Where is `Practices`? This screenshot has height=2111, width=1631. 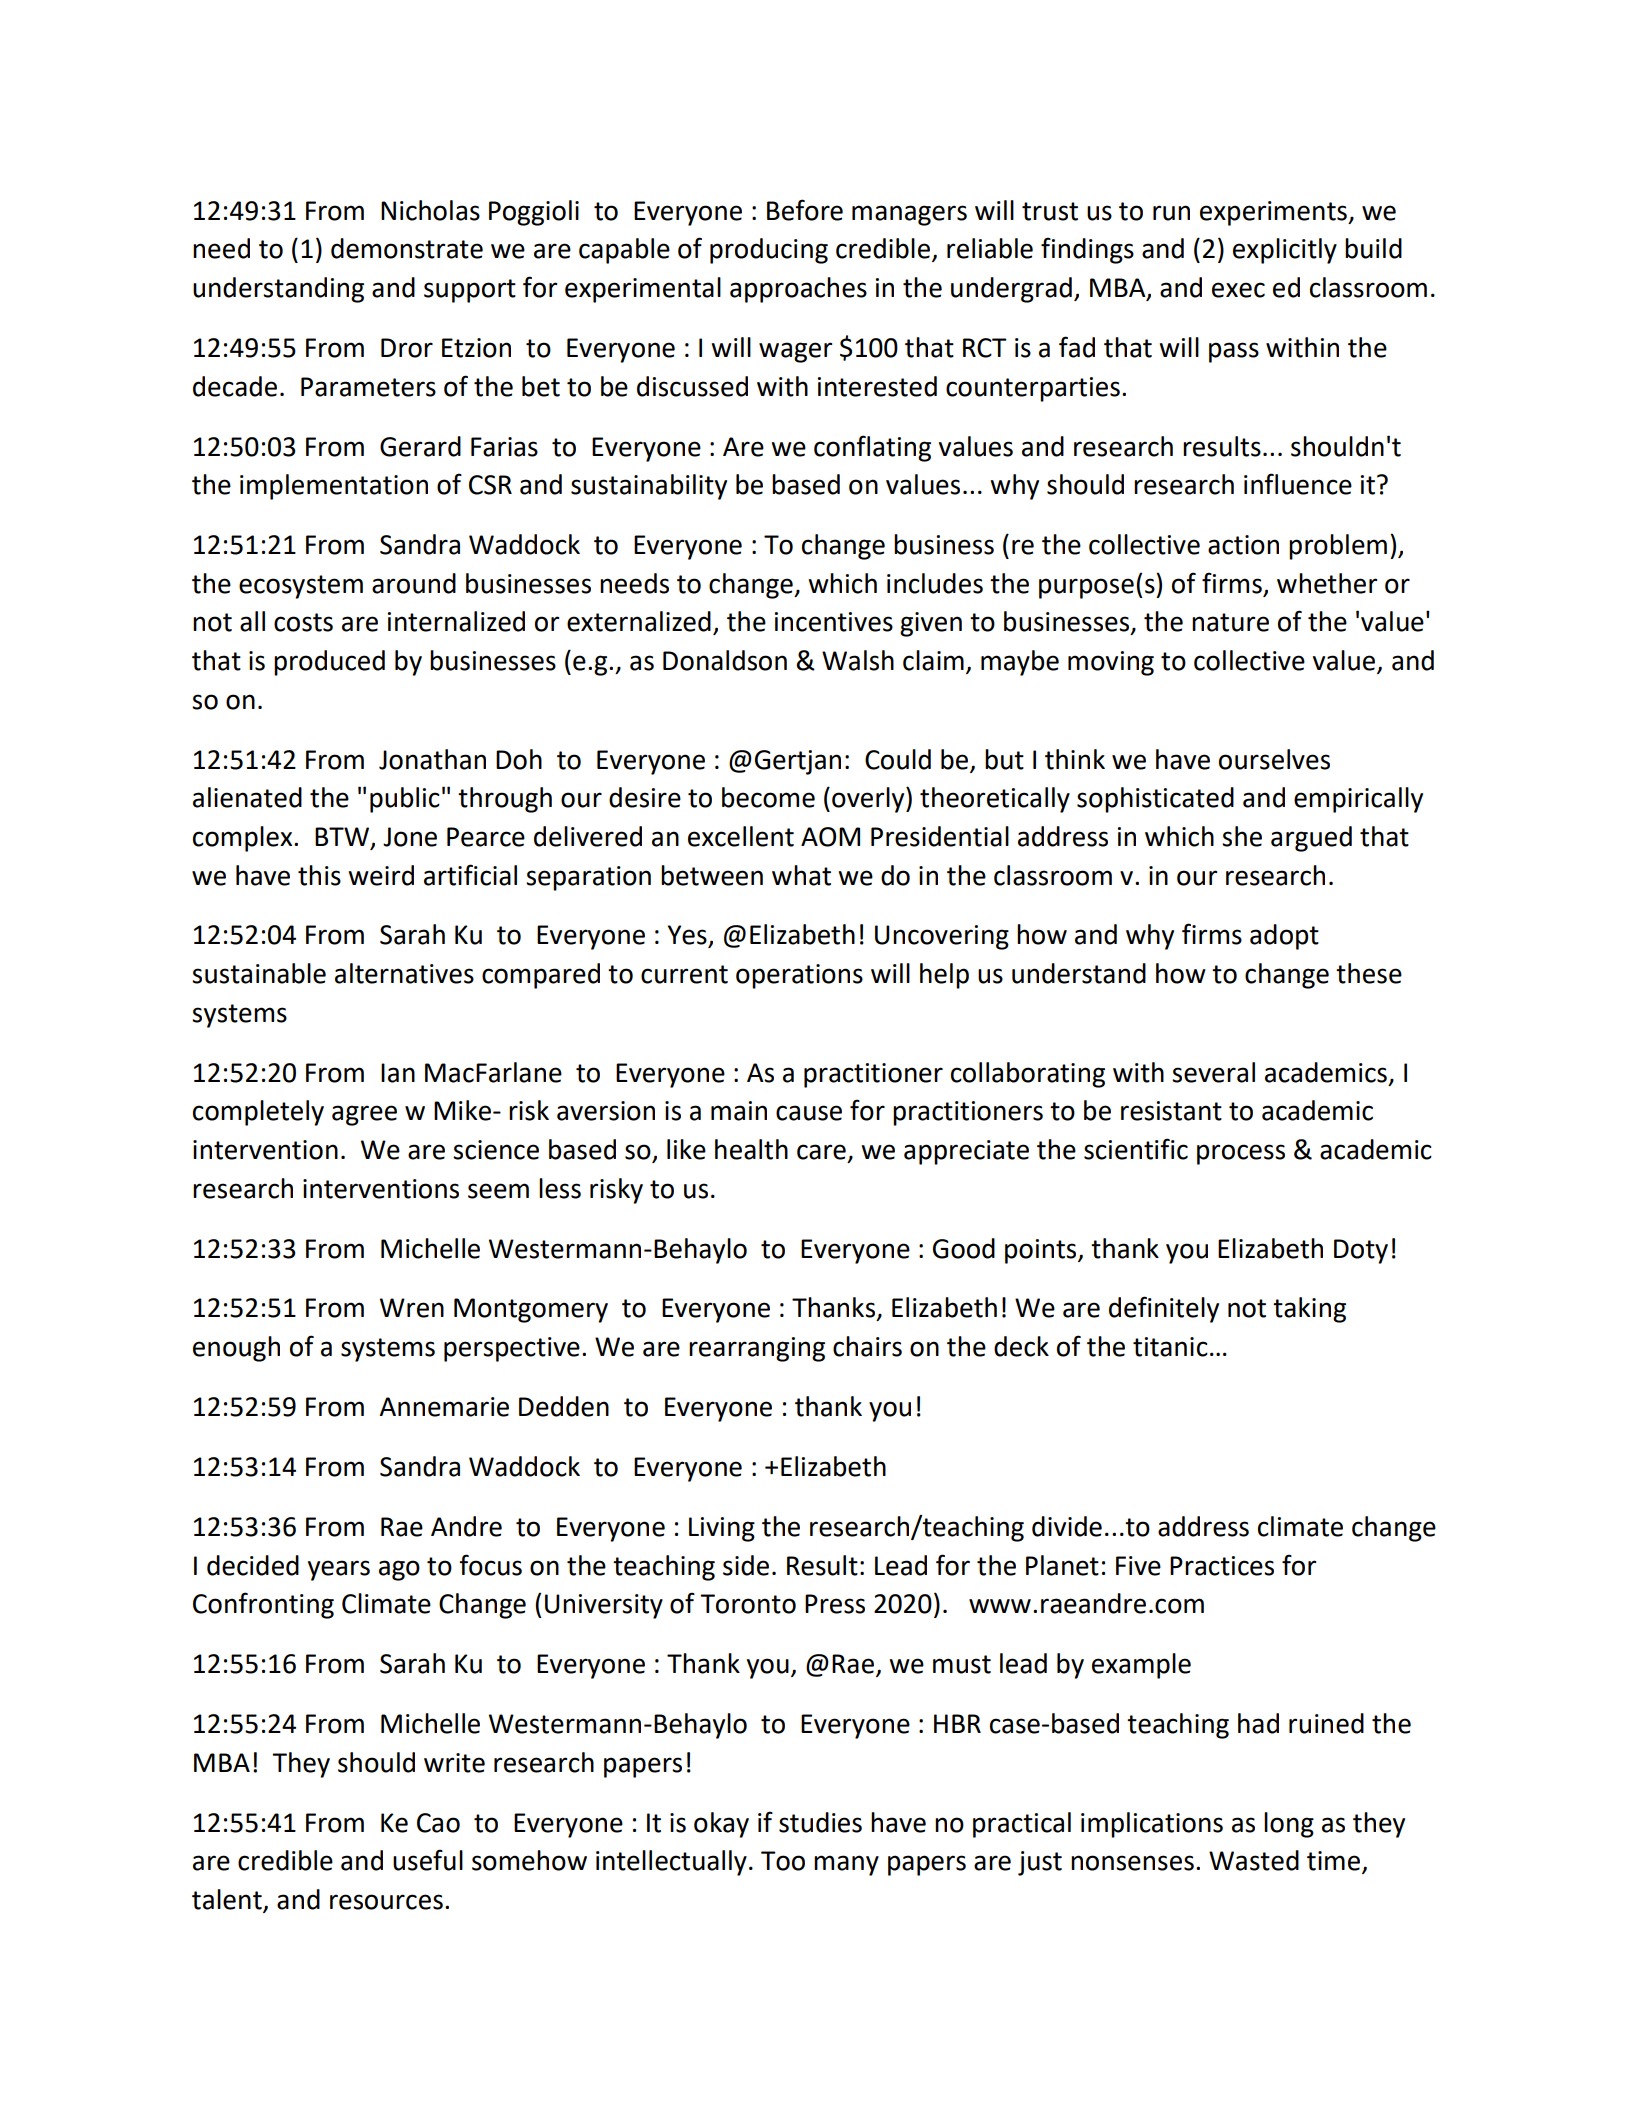 Practices is located at coordinates (1222, 1566).
